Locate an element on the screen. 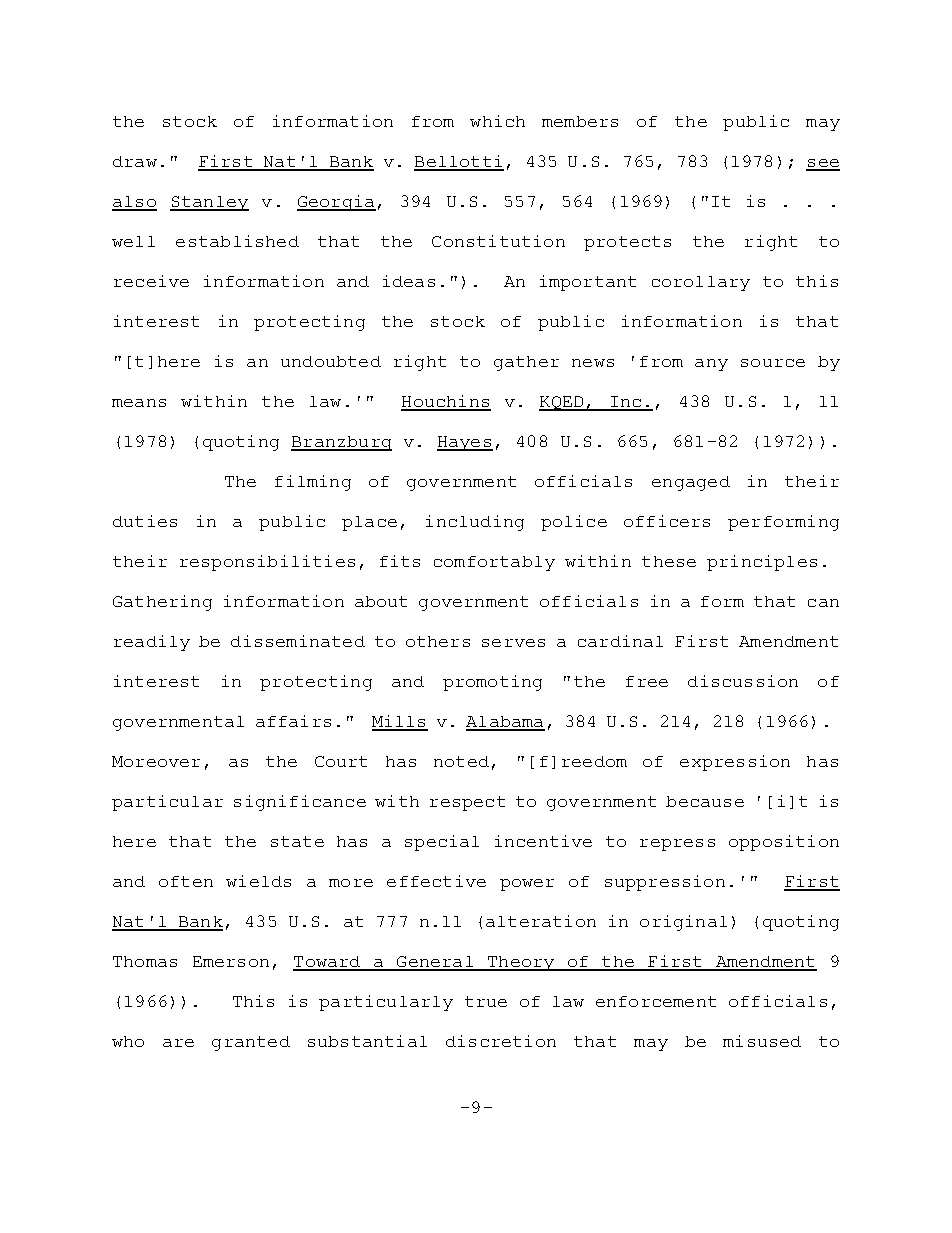 The image size is (952, 1233). are is located at coordinates (178, 1043).
